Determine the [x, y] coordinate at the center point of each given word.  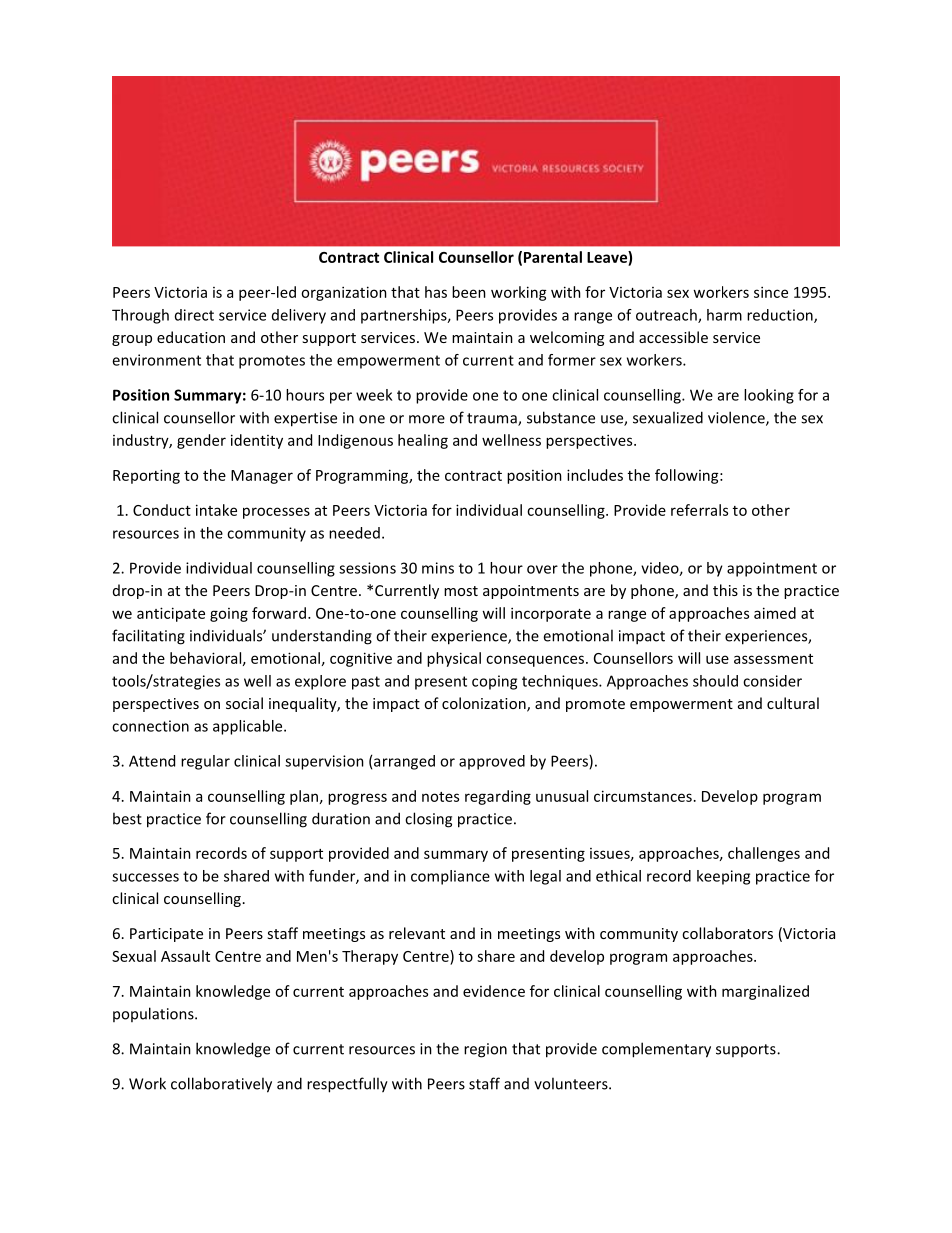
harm [724, 315]
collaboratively [221, 1085]
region [485, 1050]
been [469, 292]
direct [194, 315]
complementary [656, 1050]
